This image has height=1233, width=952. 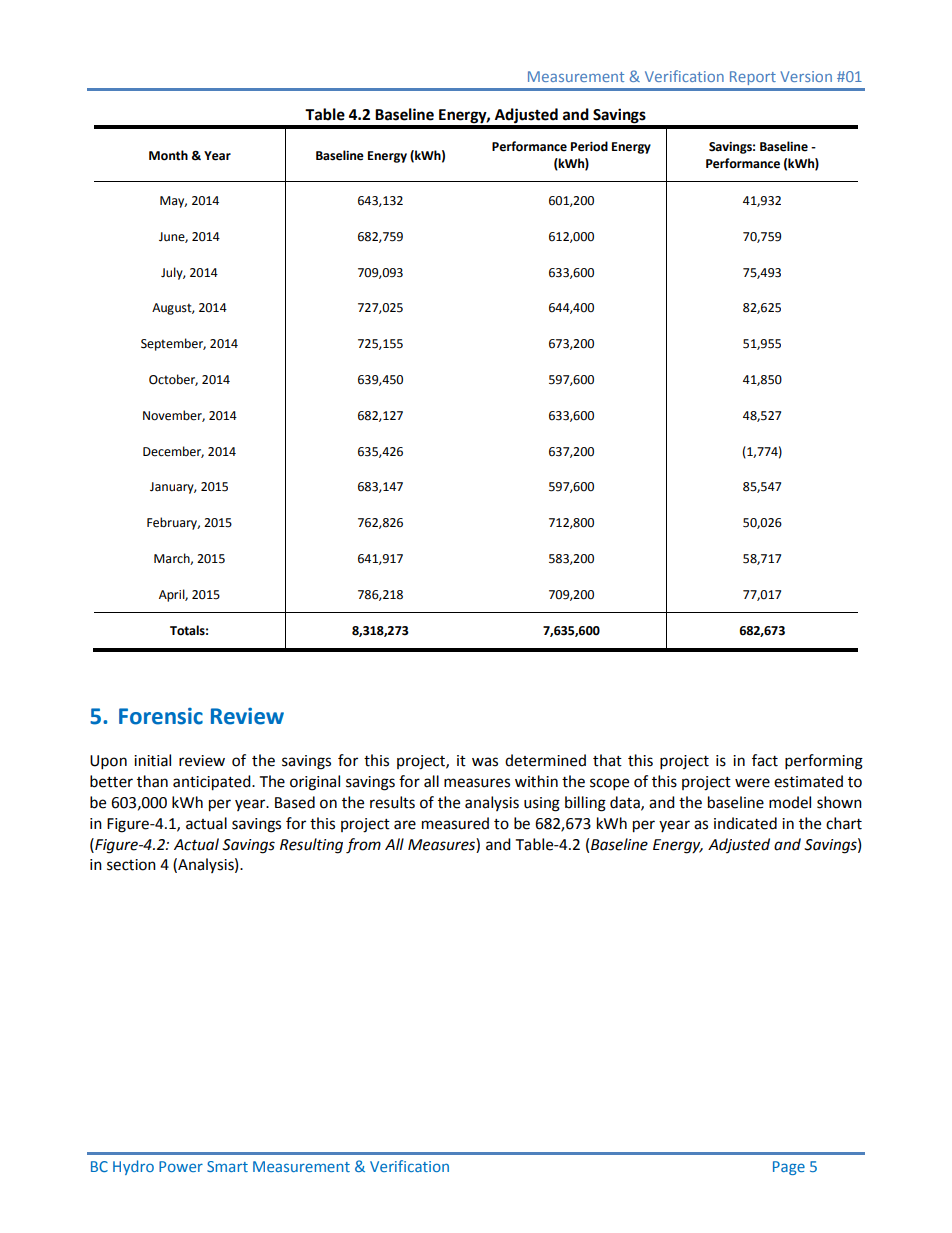 What do you see at coordinates (753, 78) in the image?
I see `Report` at bounding box center [753, 78].
